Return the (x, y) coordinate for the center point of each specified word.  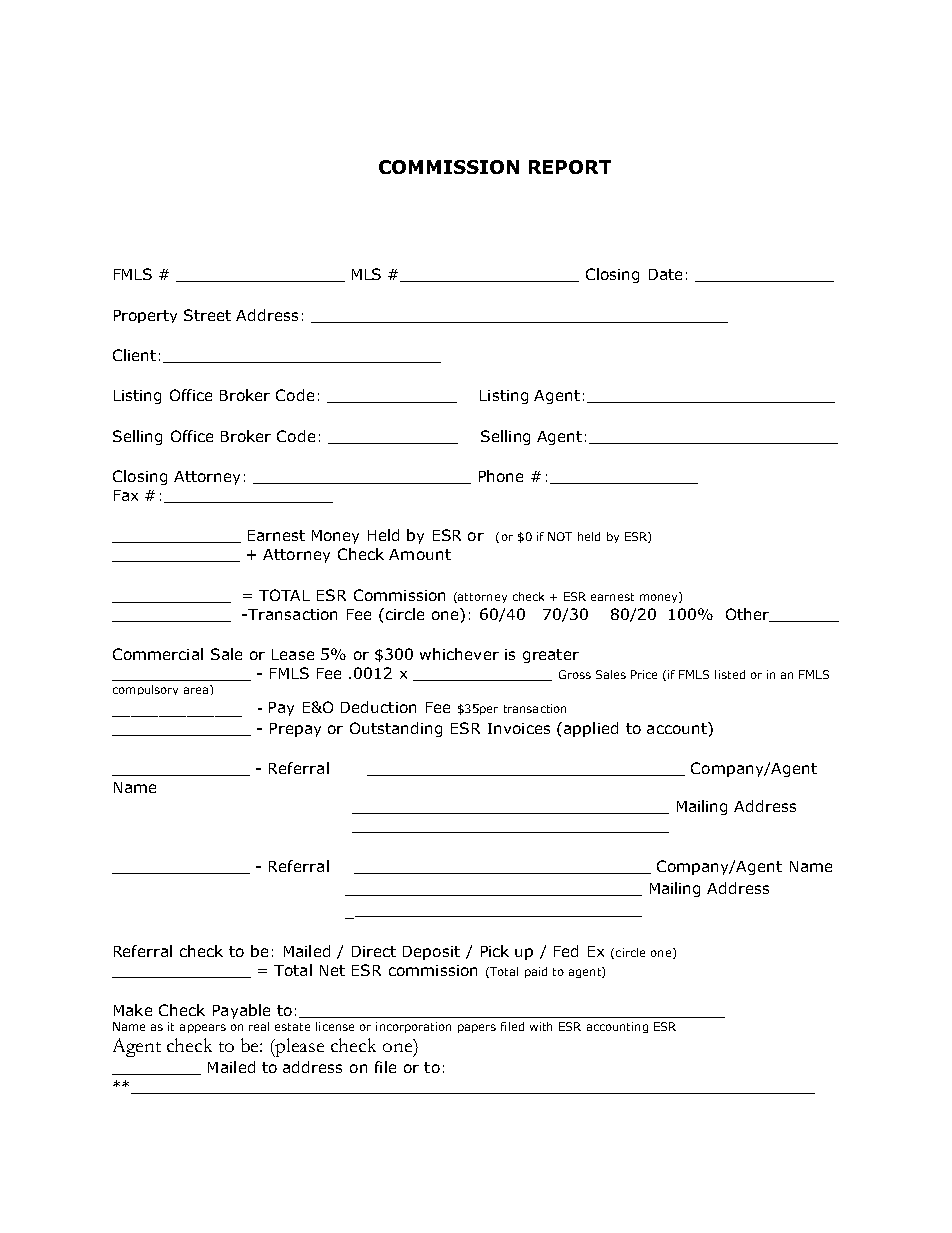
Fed (566, 951)
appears (203, 1028)
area (197, 689)
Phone (501, 476)
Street (207, 315)
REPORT (570, 167)
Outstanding (396, 729)
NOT (560, 536)
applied (591, 729)
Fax (126, 495)
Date (665, 274)
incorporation (413, 1027)
